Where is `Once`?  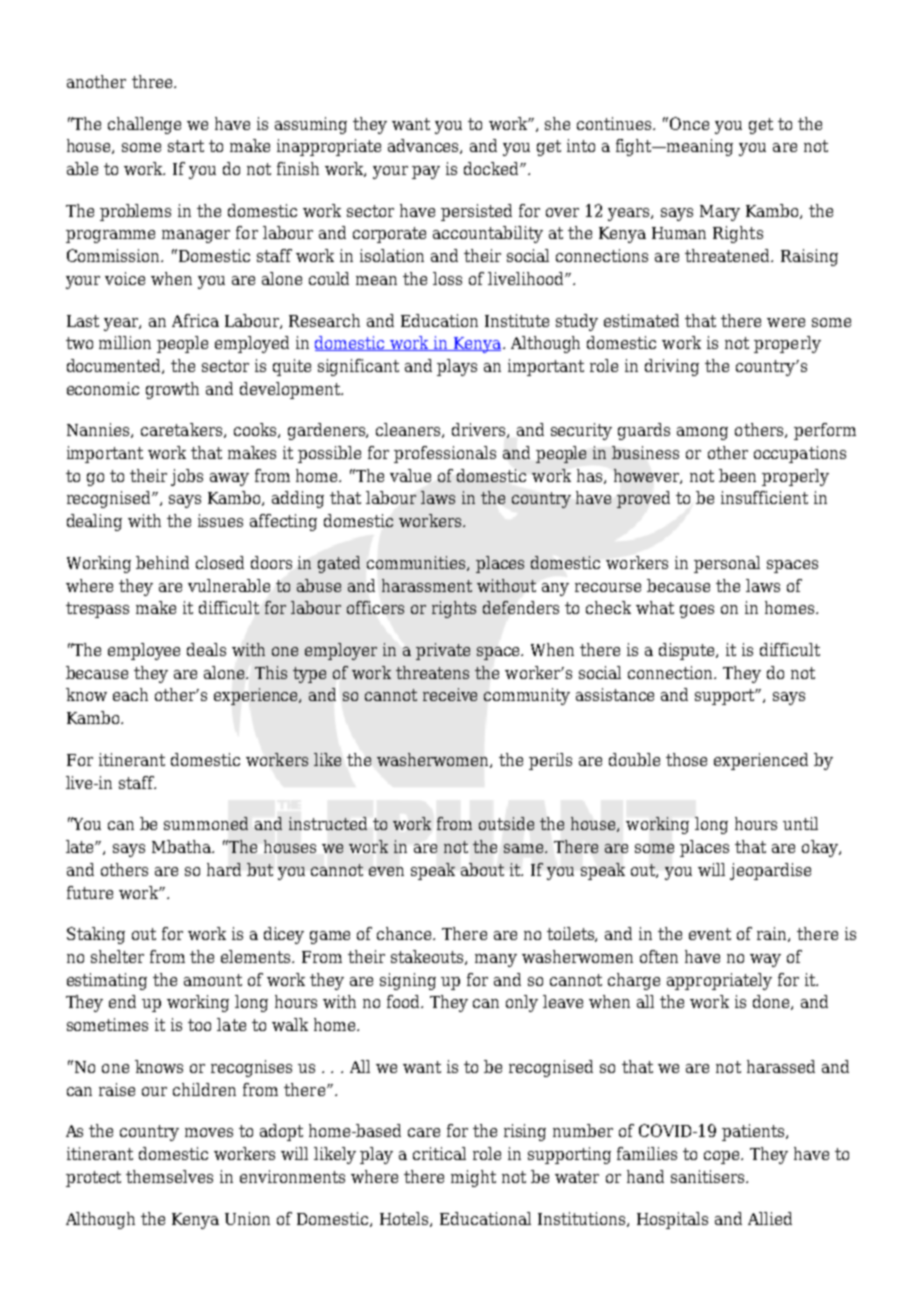
Once is located at coordinates (689, 123).
